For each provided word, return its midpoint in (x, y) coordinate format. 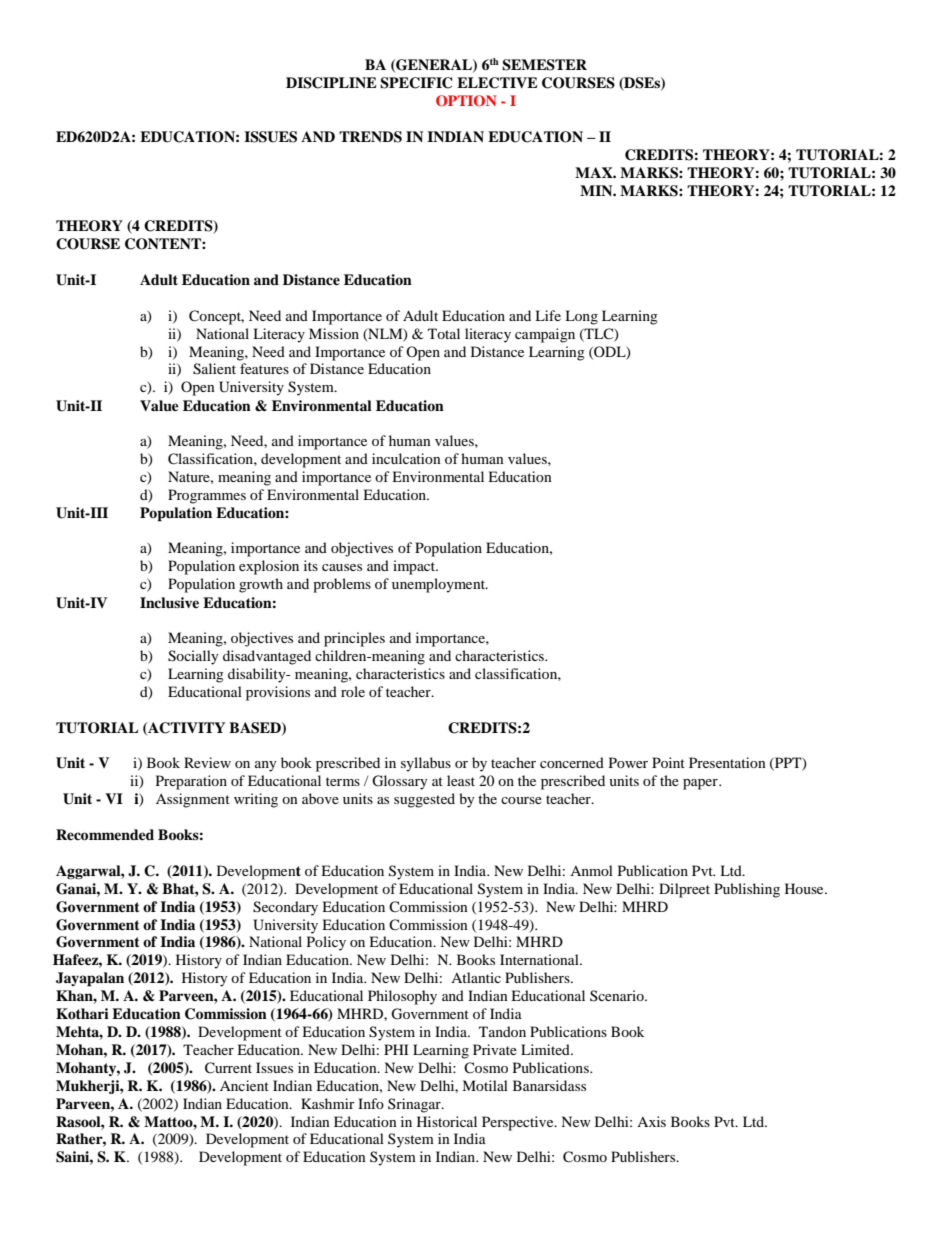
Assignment (193, 800)
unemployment (439, 585)
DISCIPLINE (331, 83)
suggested (424, 800)
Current (228, 1068)
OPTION (466, 101)
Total (444, 333)
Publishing (747, 890)
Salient (214, 369)
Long (581, 317)
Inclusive (169, 602)
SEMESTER (544, 65)
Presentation (727, 762)
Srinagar (415, 1105)
